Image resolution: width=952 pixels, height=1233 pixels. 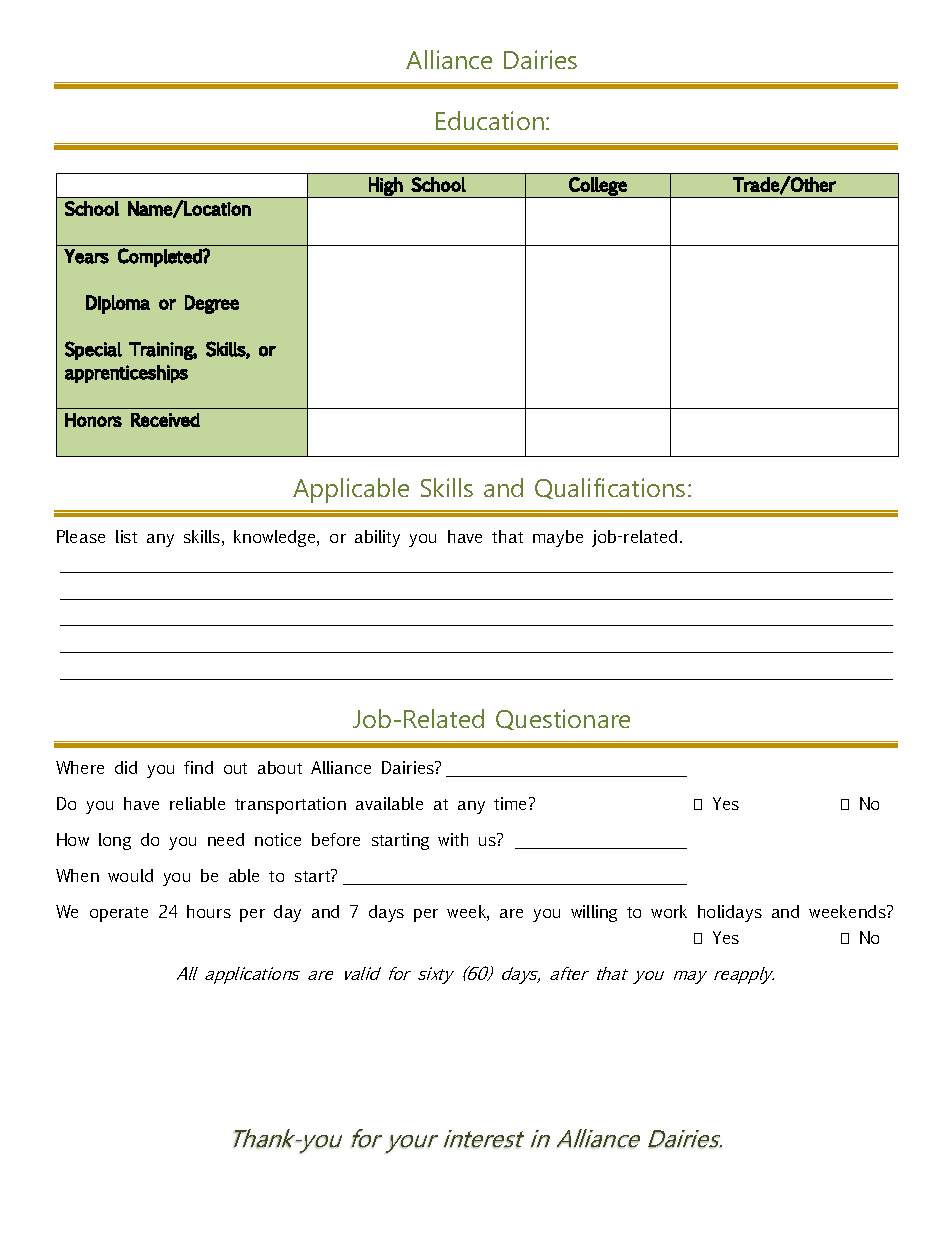 I want to click on Qualifications, so click(x=610, y=488).
